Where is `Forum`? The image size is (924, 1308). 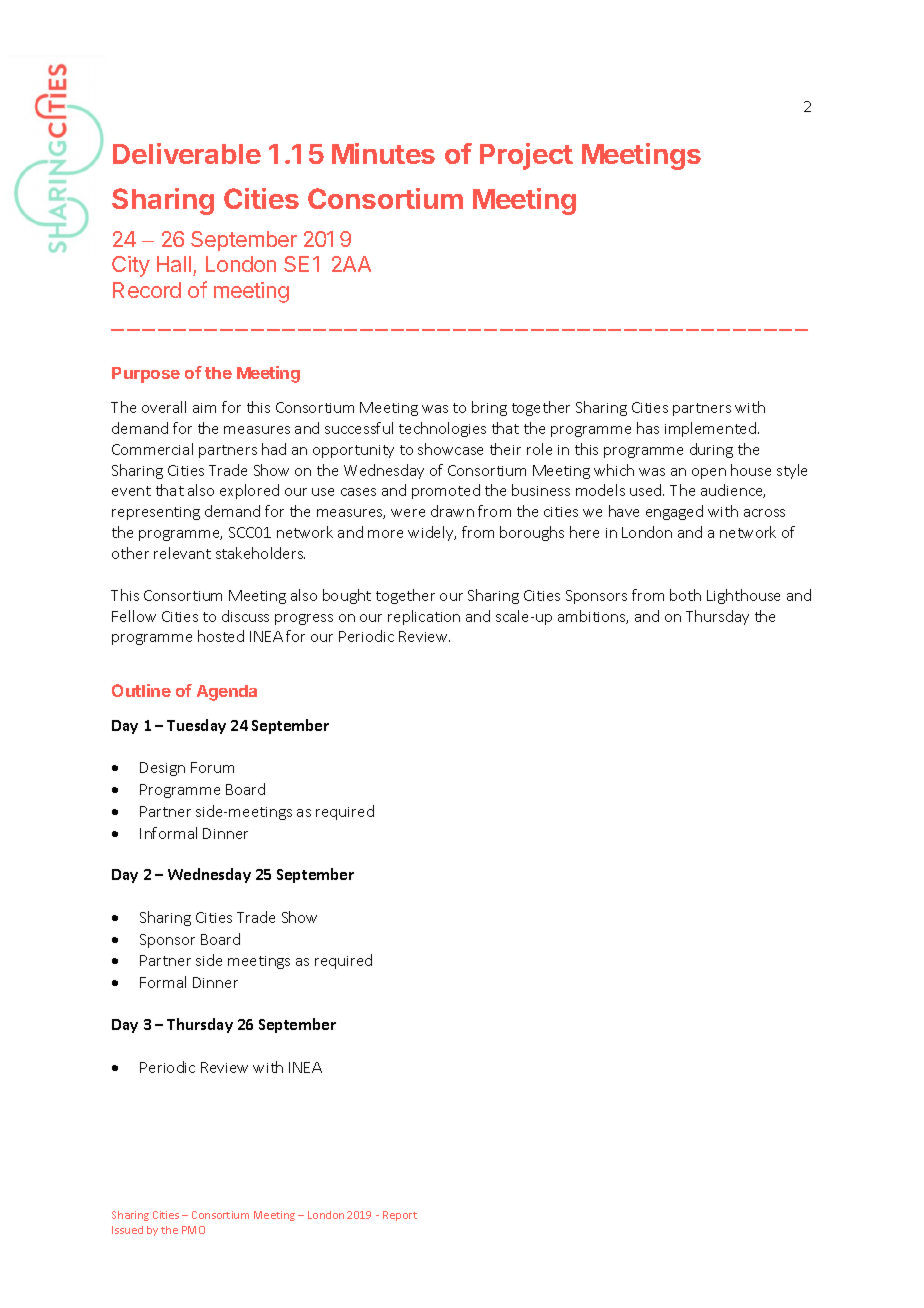
Forum is located at coordinates (212, 767).
